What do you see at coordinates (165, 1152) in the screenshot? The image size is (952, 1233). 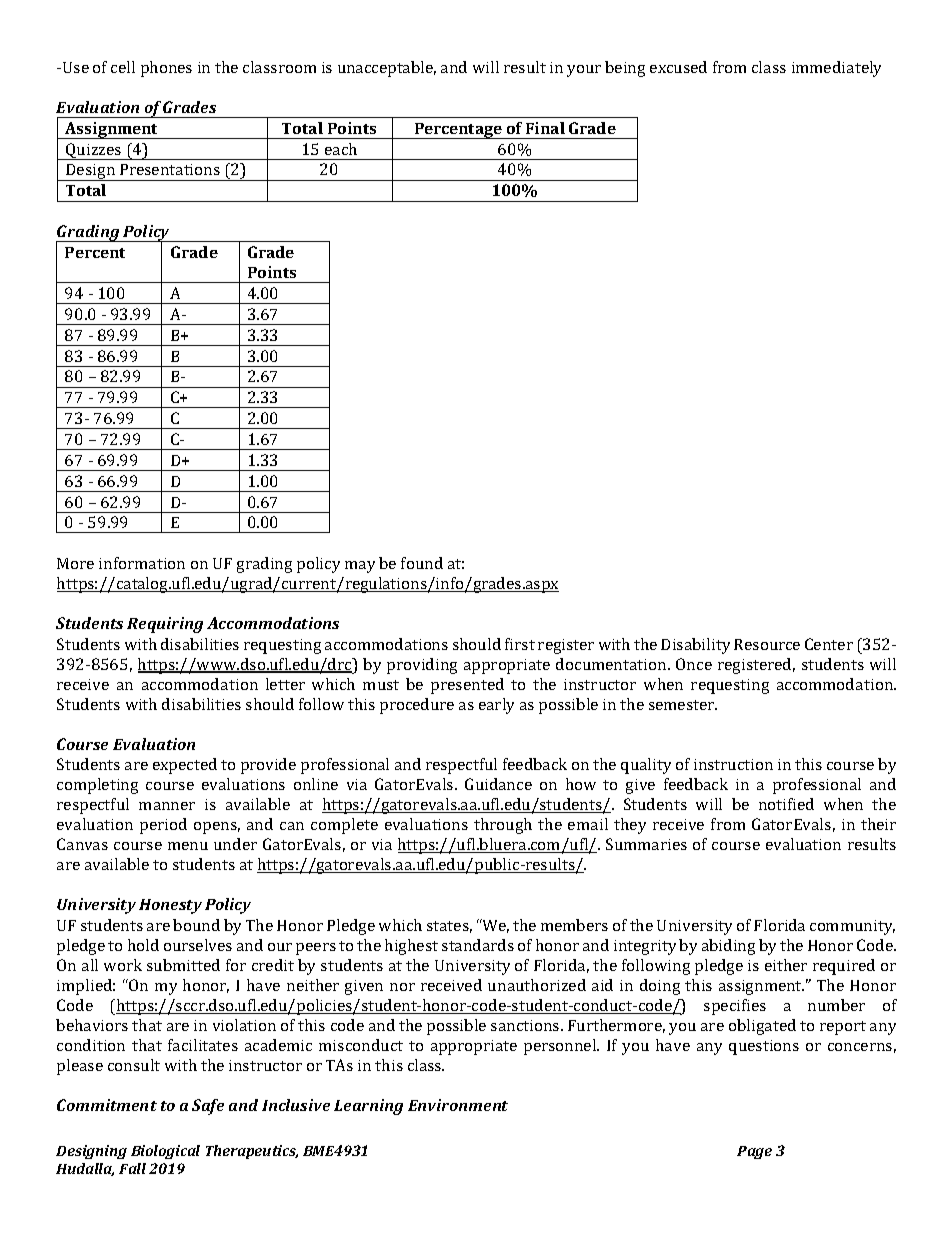 I see `Biological` at bounding box center [165, 1152].
